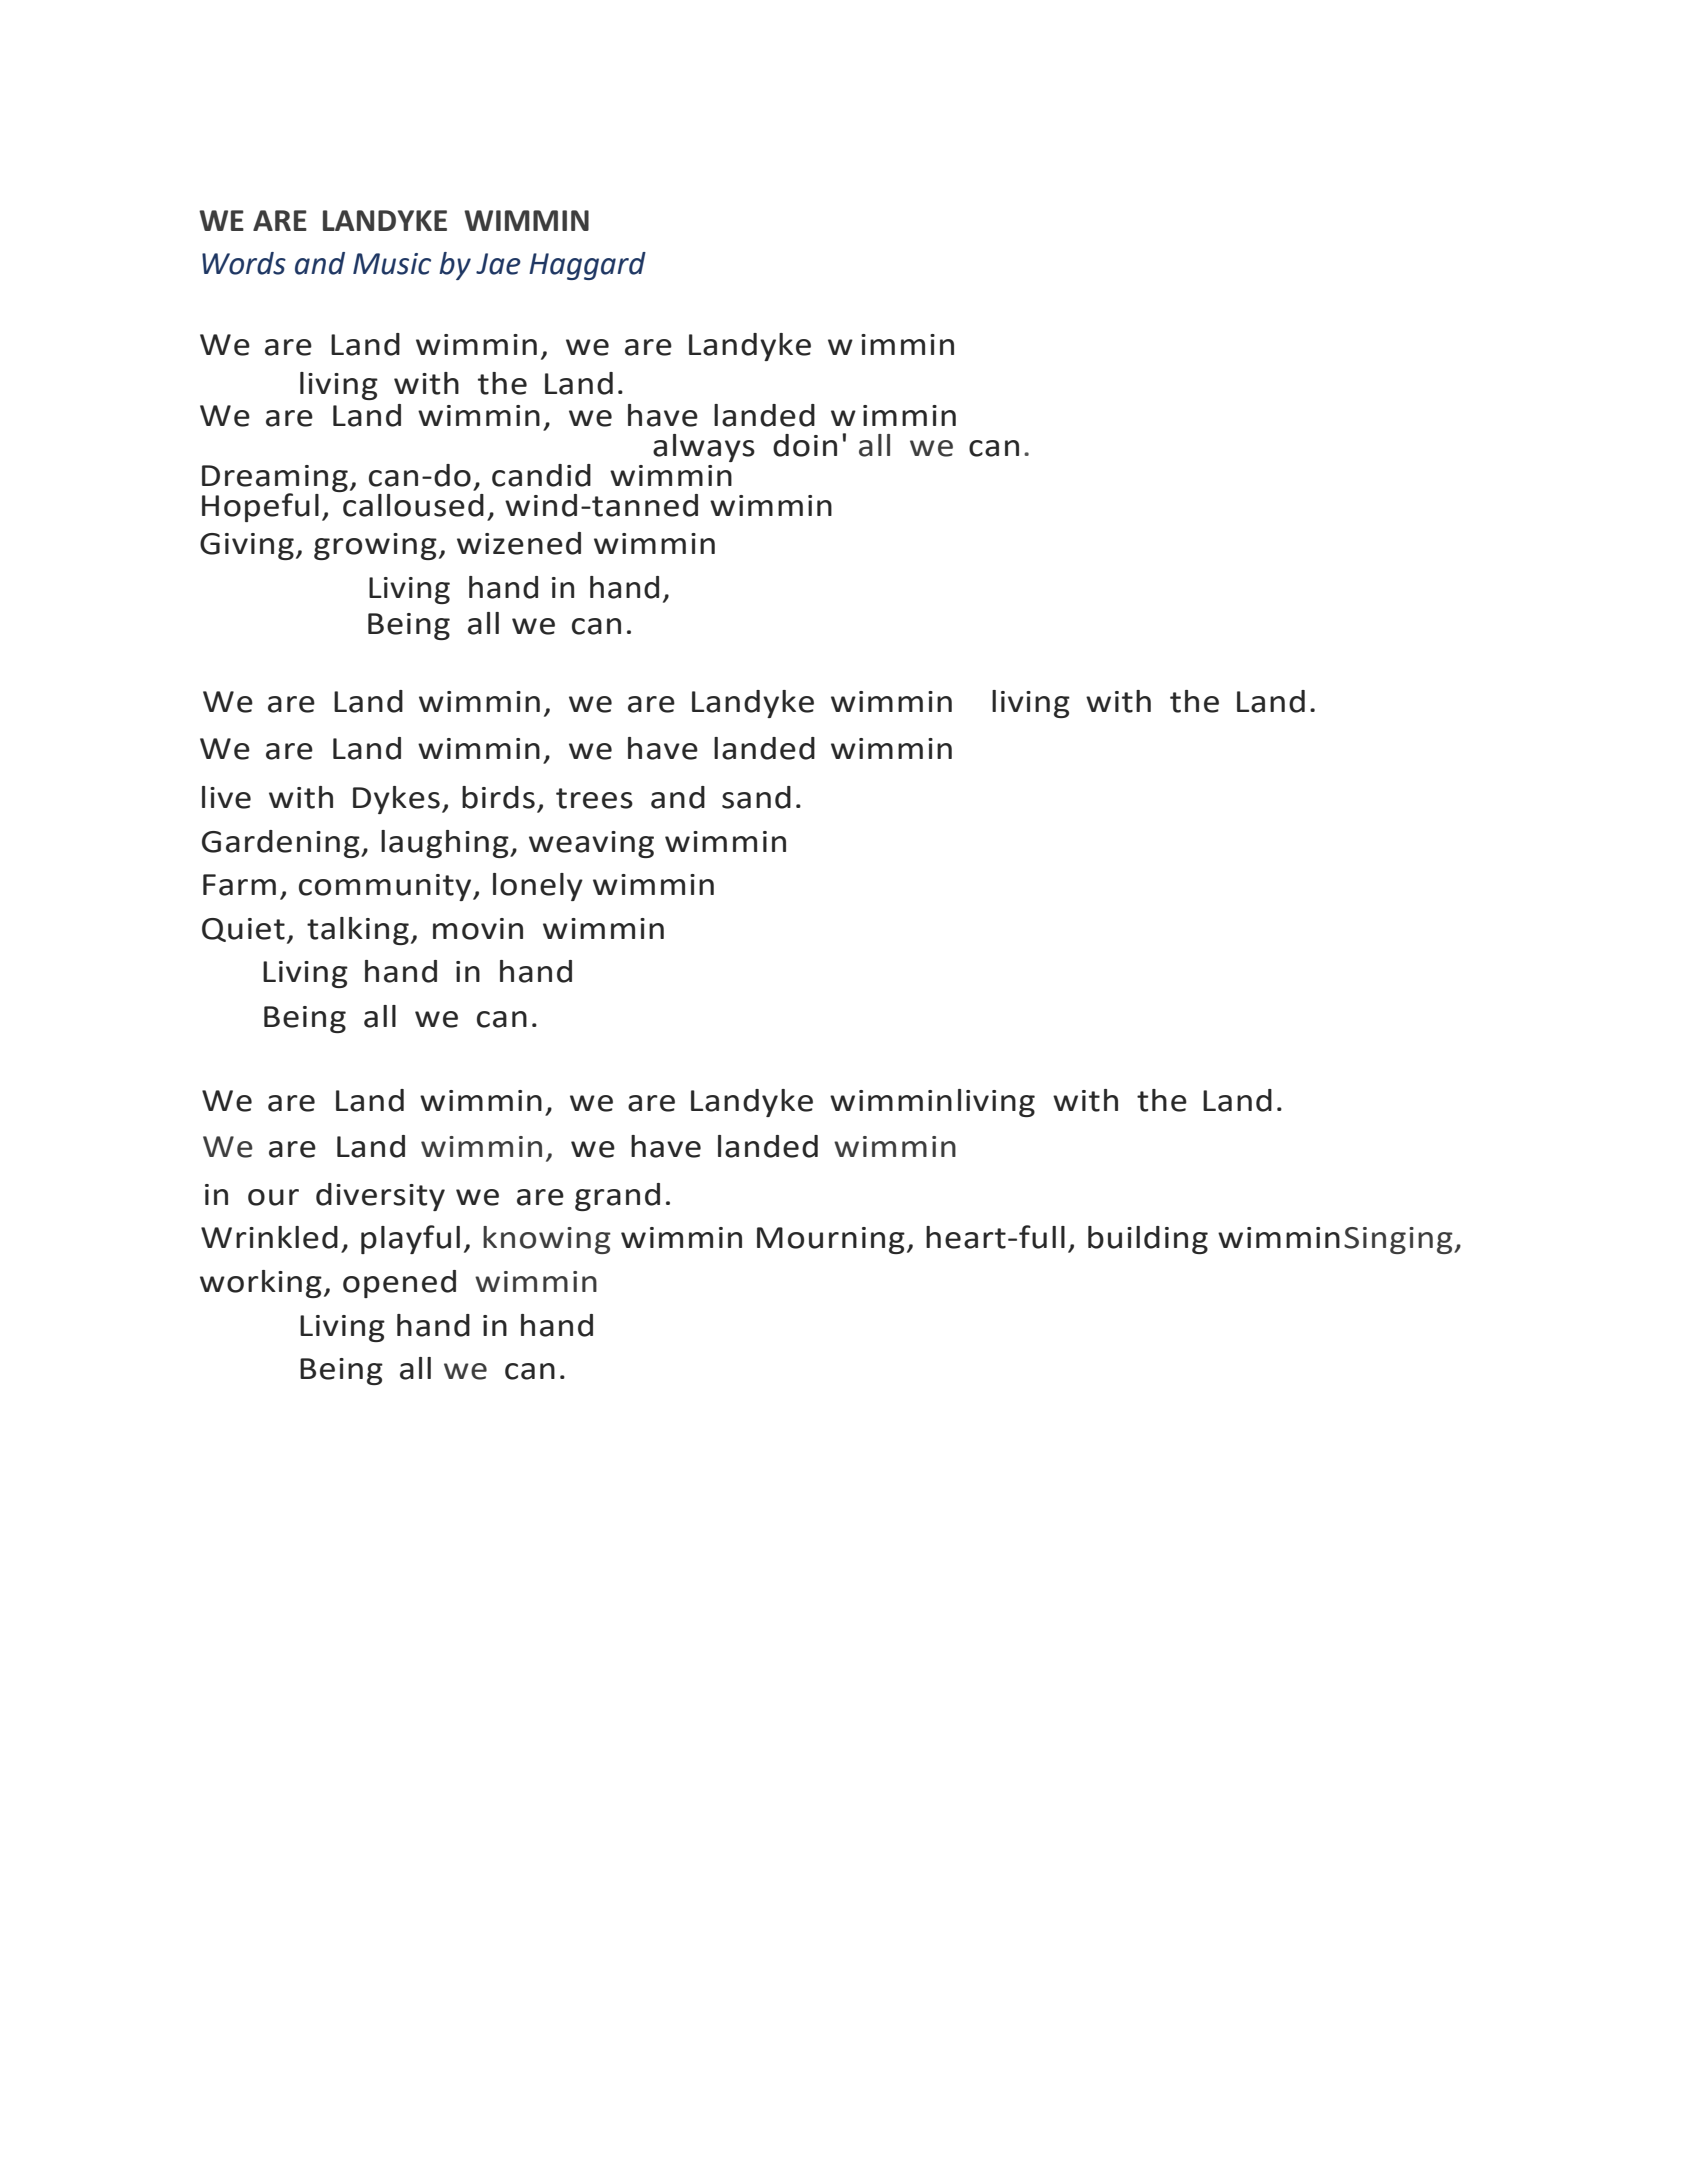 This screenshot has width=1681, height=2175. What do you see at coordinates (392, 264) in the screenshot?
I see `Music` at bounding box center [392, 264].
